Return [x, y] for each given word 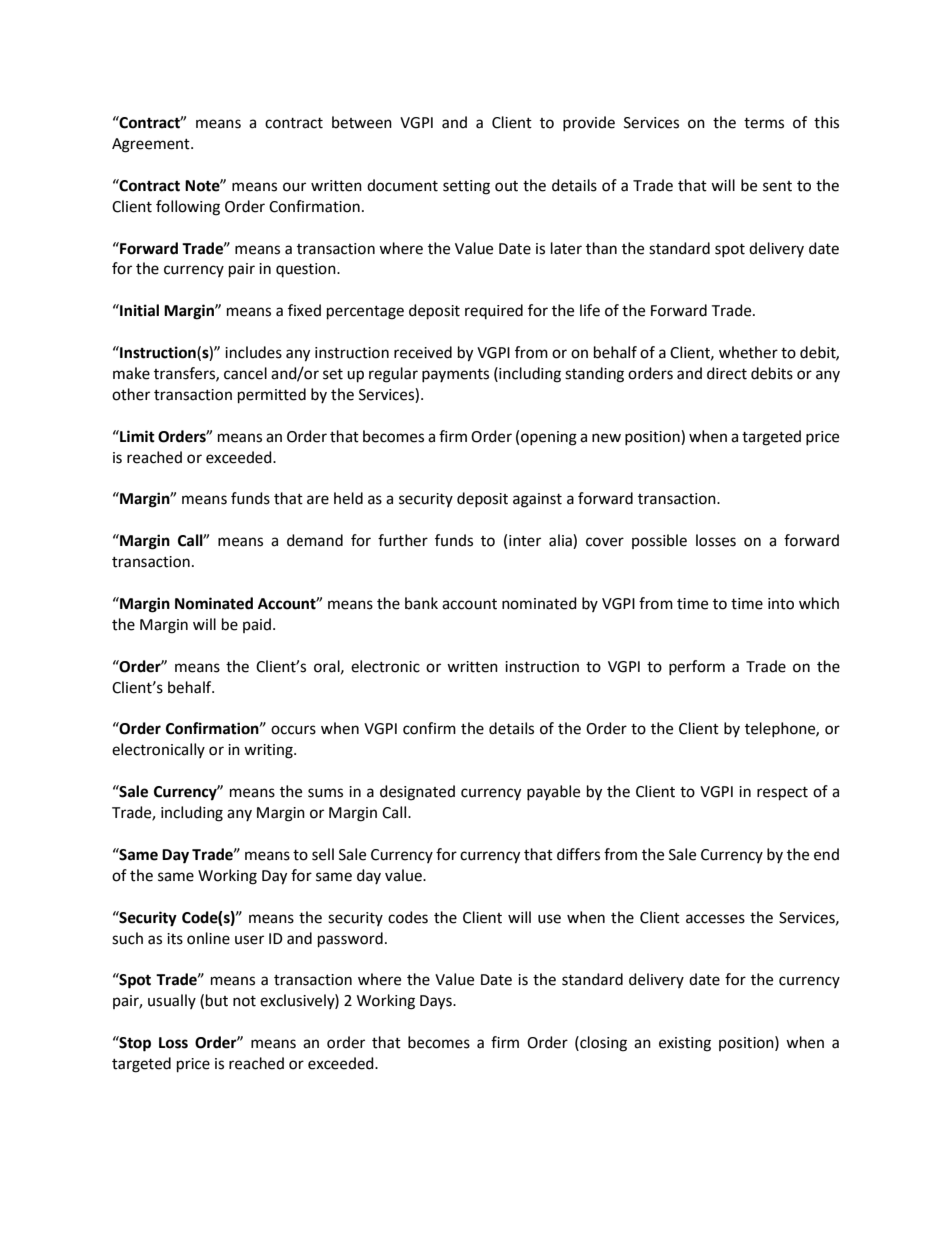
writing [269, 751]
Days [437, 1002]
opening [549, 438]
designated [417, 793]
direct [727, 373]
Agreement [152, 145]
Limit [136, 436]
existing [685, 1044]
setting [466, 187]
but [217, 1000]
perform [697, 667]
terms [764, 123]
